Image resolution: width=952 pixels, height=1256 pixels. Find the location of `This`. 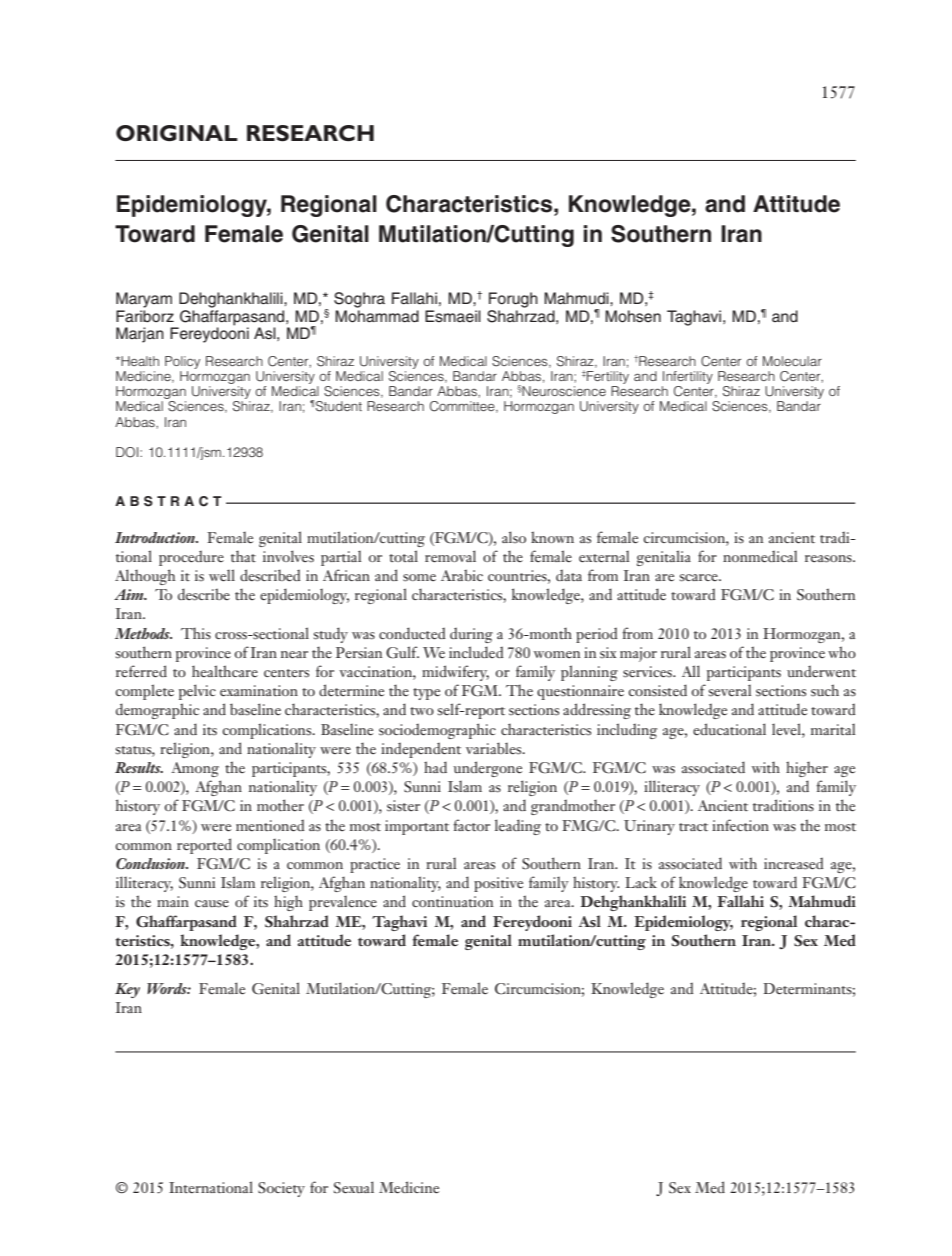

This is located at coordinates (196, 633).
